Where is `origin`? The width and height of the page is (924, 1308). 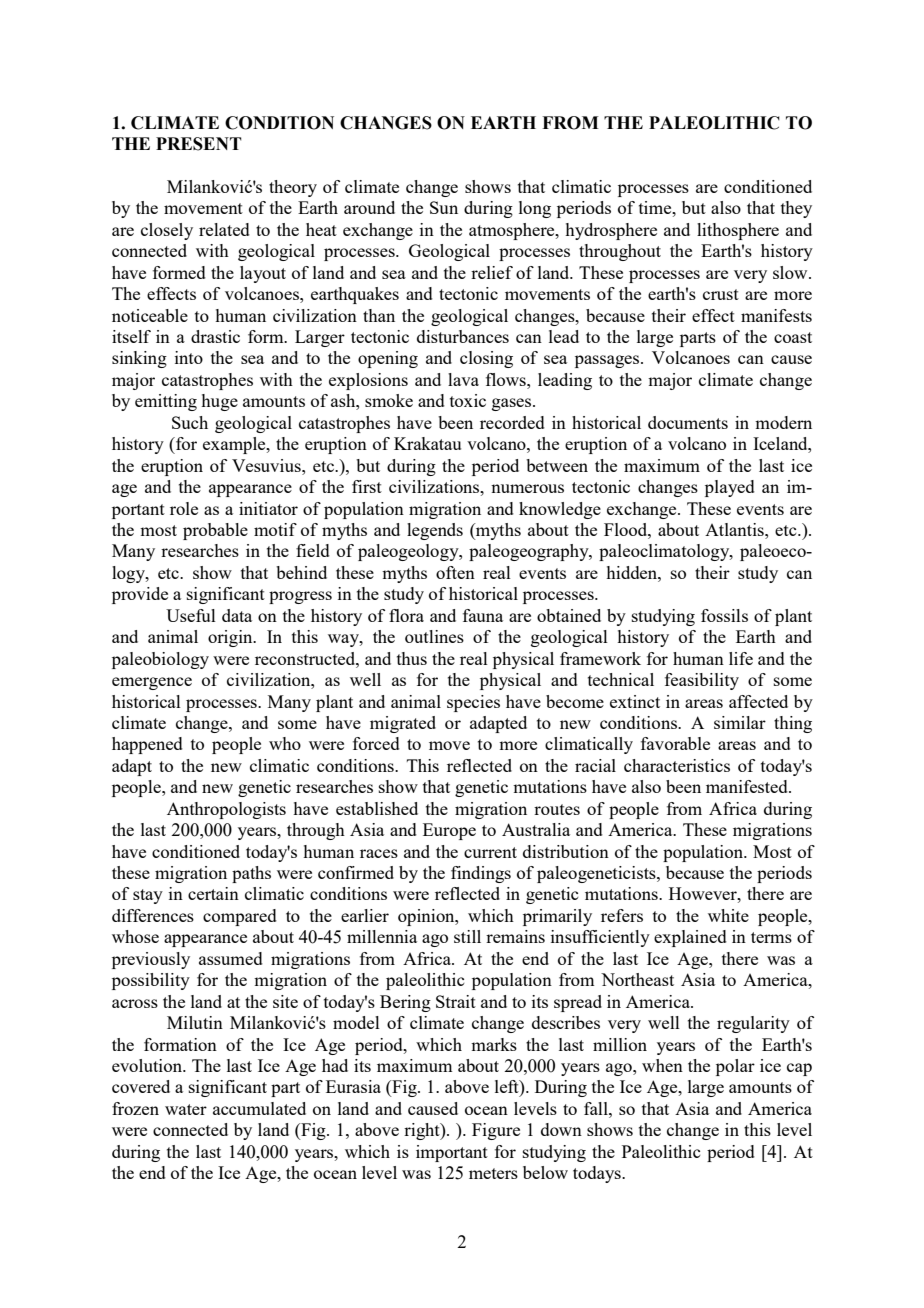
origin is located at coordinates (231, 638).
